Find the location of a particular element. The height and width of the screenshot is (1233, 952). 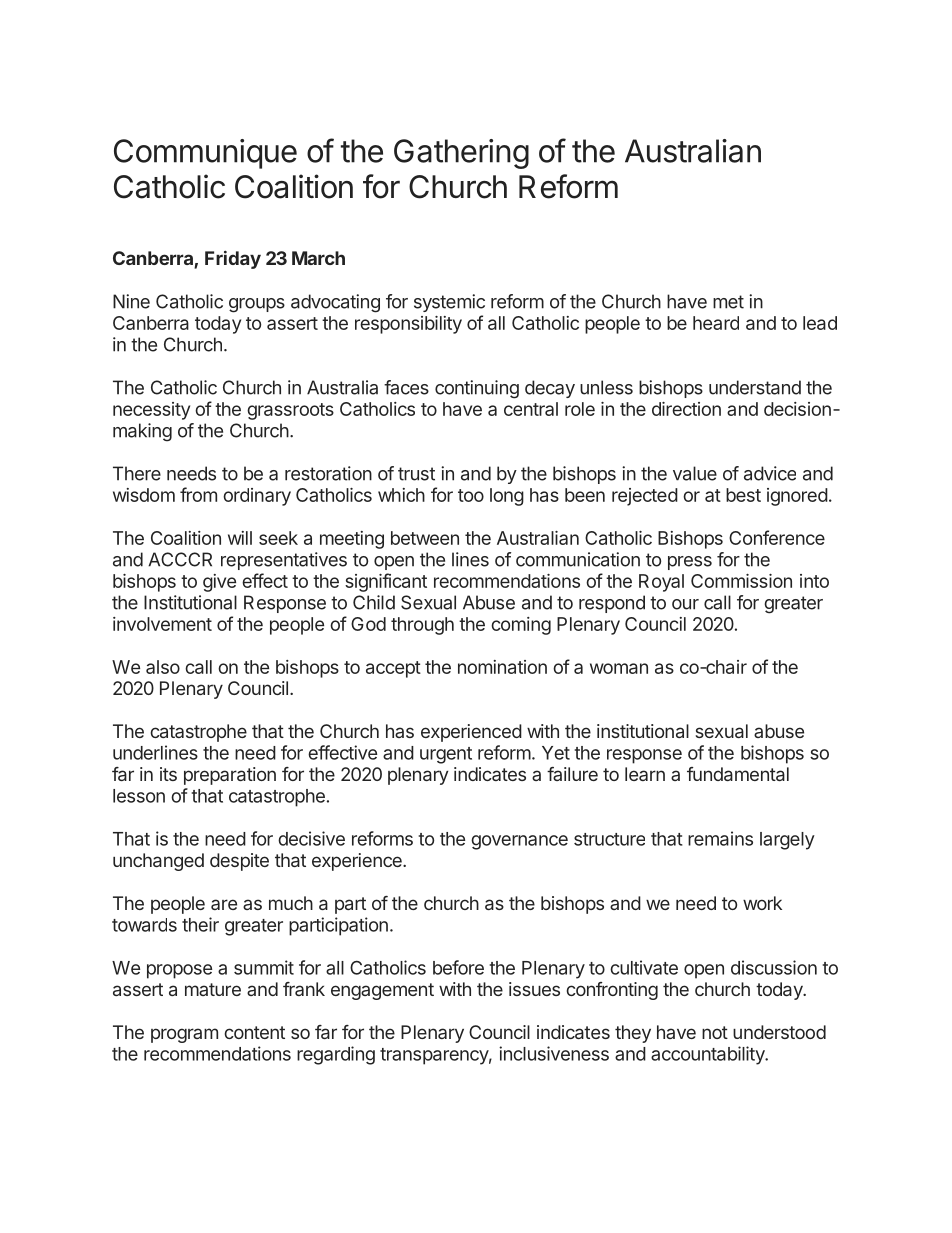

necessity is located at coordinates (151, 411).
